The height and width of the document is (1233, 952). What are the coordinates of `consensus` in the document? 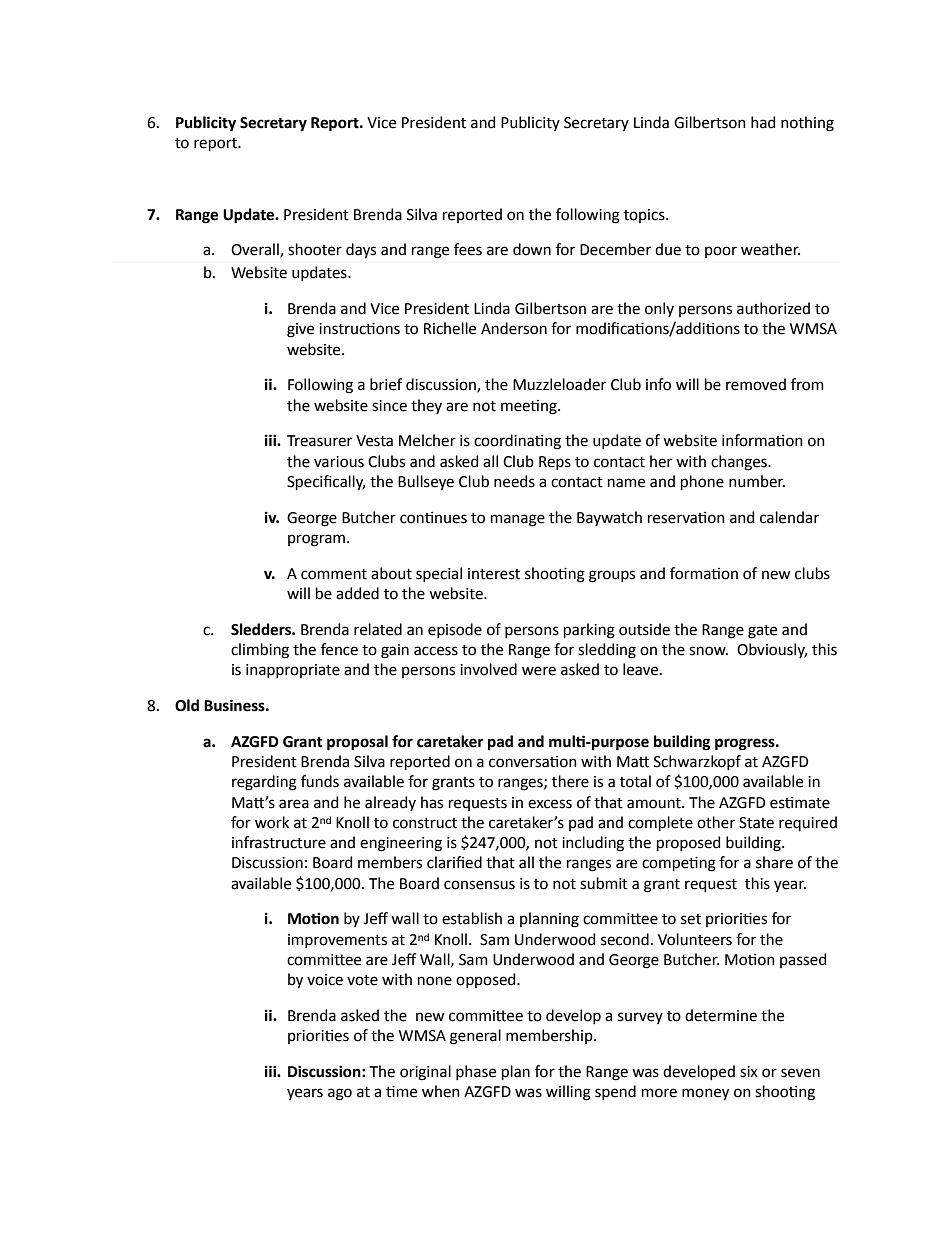 It's located at (479, 885).
